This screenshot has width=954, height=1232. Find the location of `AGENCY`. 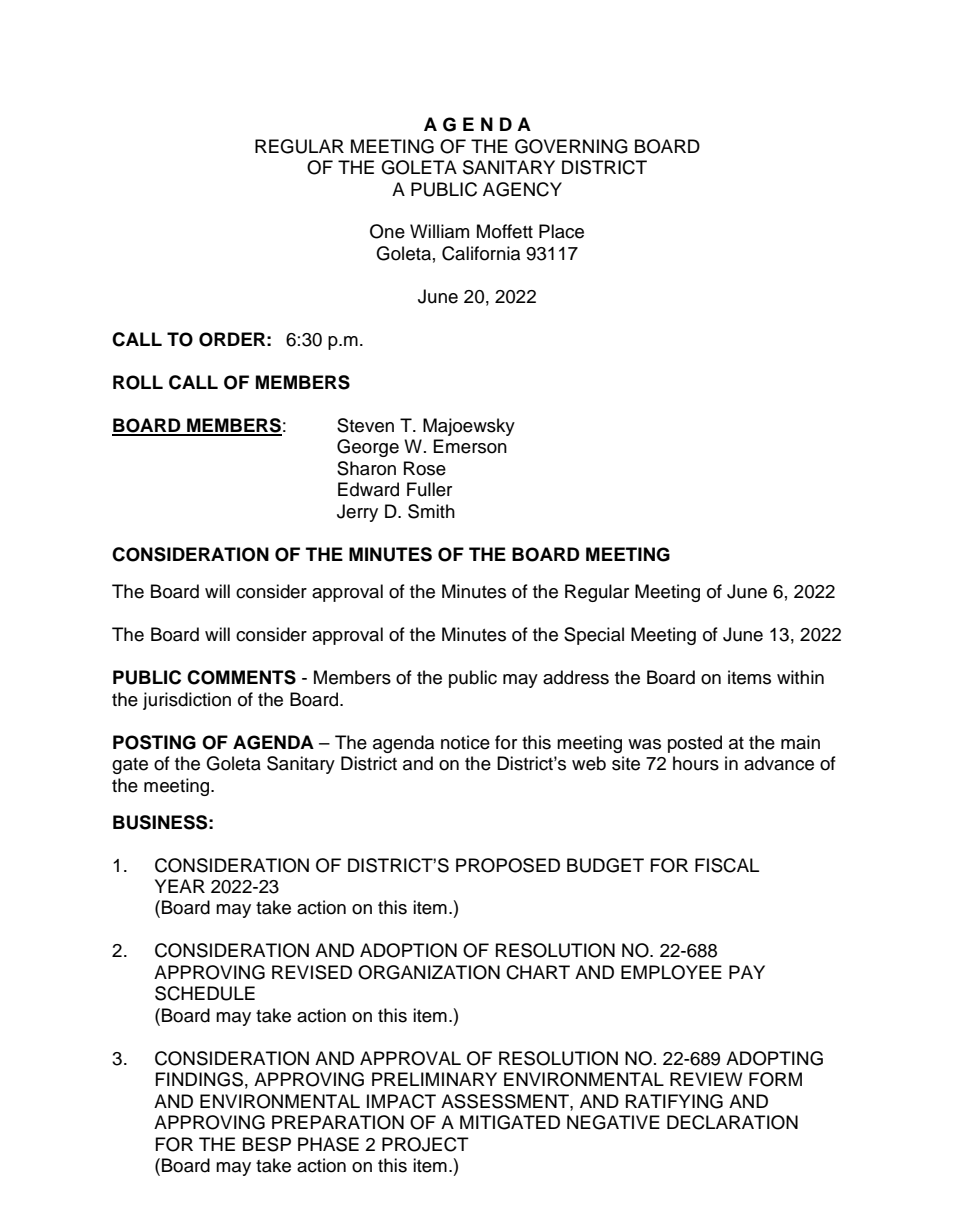

AGENCY is located at coordinates (522, 189).
